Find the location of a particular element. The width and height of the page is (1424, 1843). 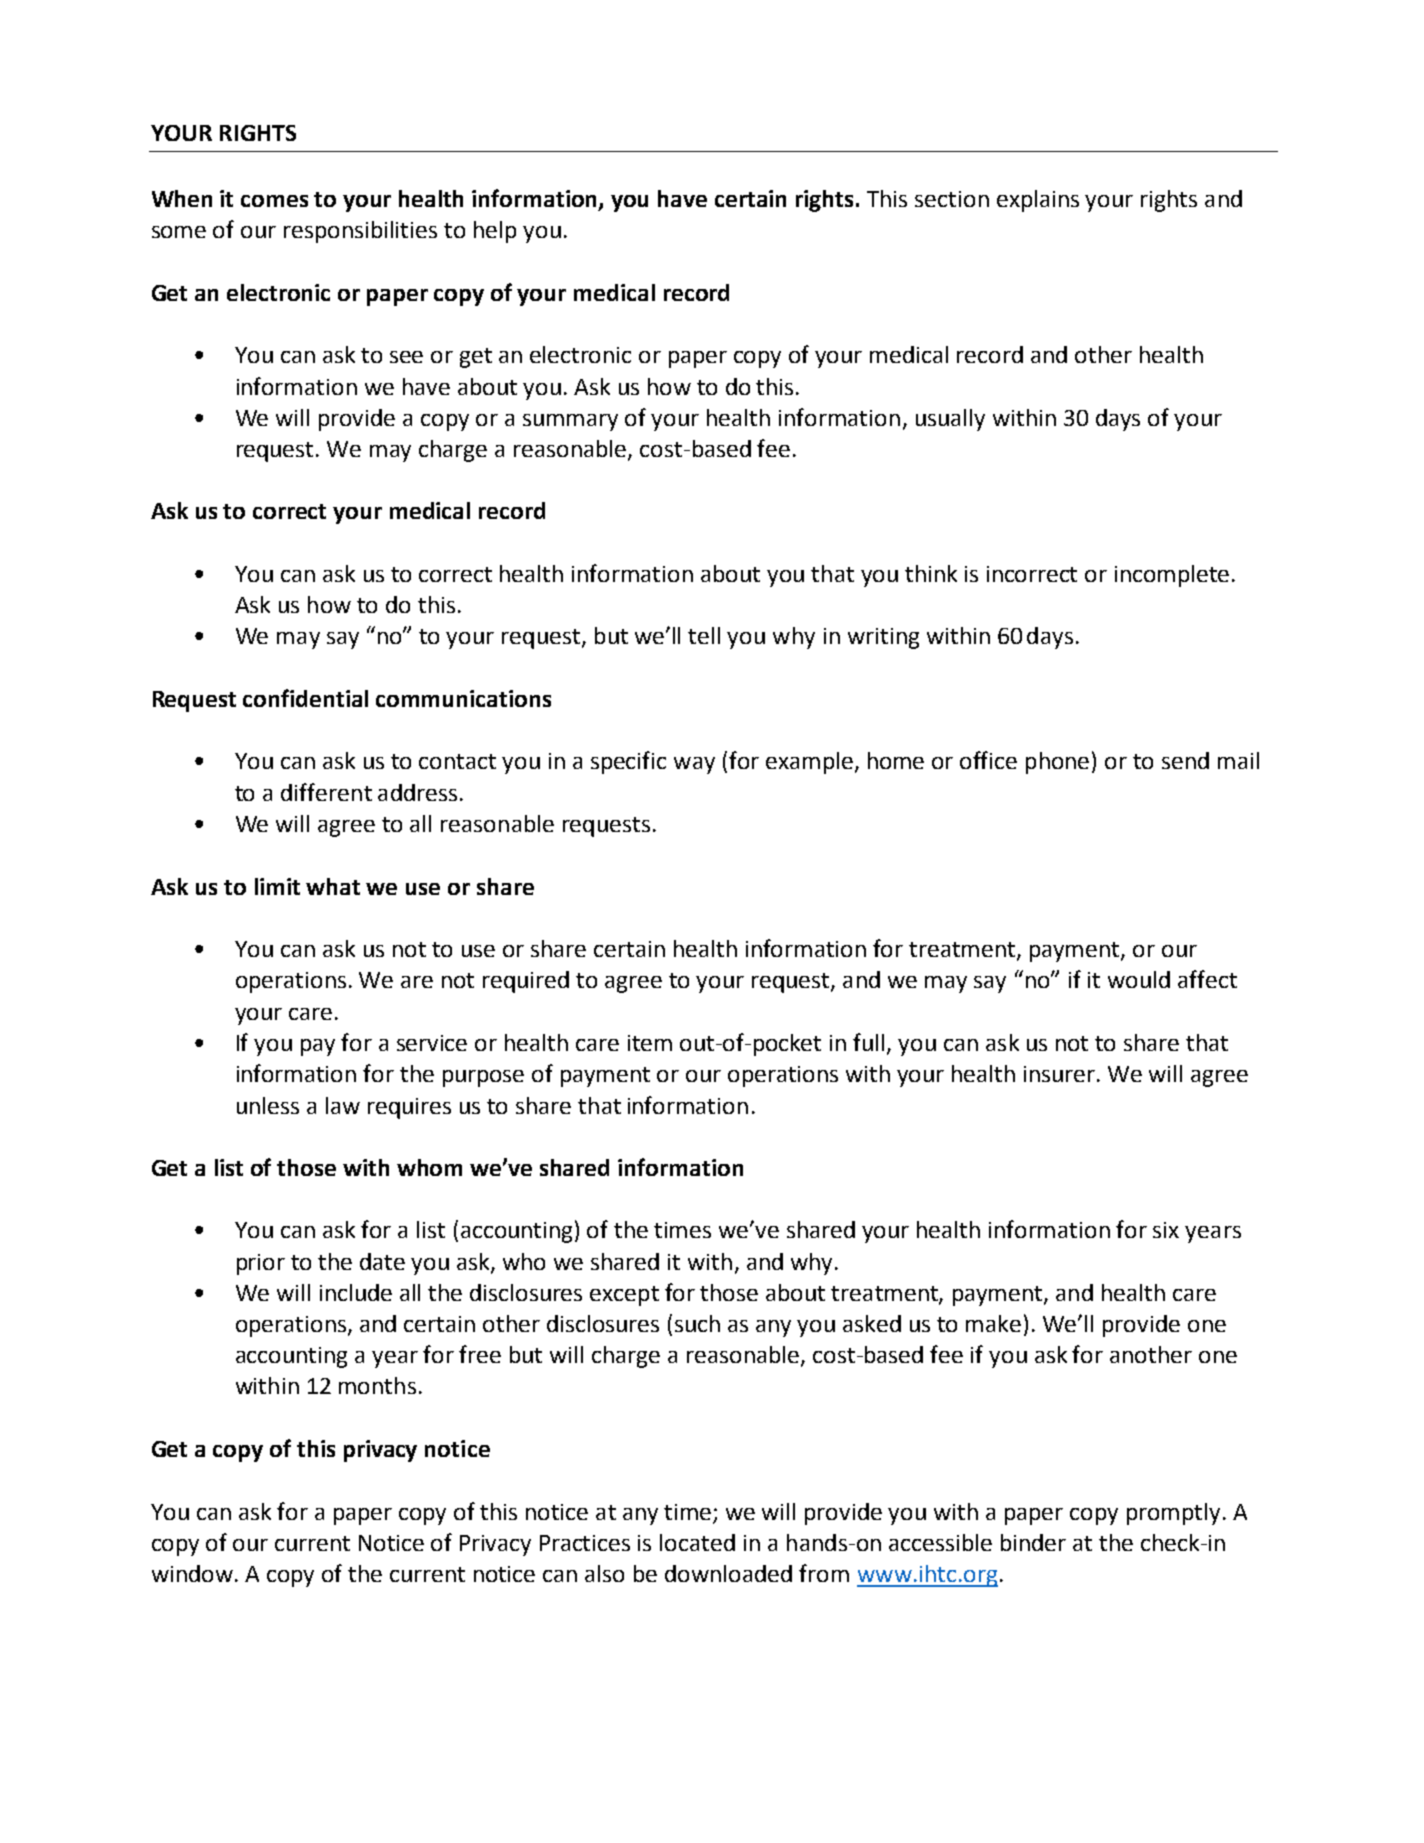

located is located at coordinates (697, 1542).
